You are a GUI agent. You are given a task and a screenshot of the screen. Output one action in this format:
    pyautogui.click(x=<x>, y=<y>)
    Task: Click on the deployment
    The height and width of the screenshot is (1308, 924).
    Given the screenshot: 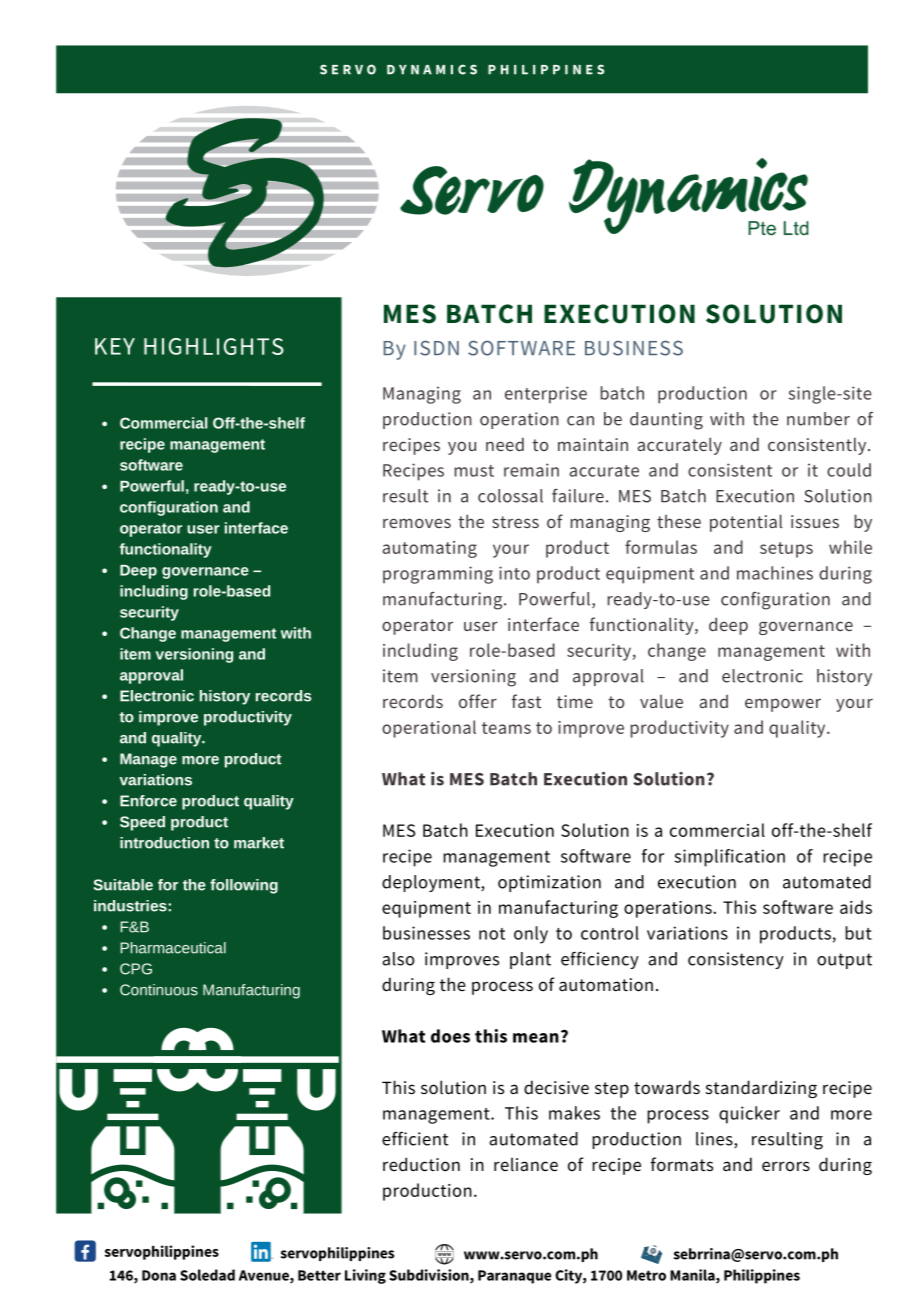 What is the action you would take?
    pyautogui.click(x=432, y=883)
